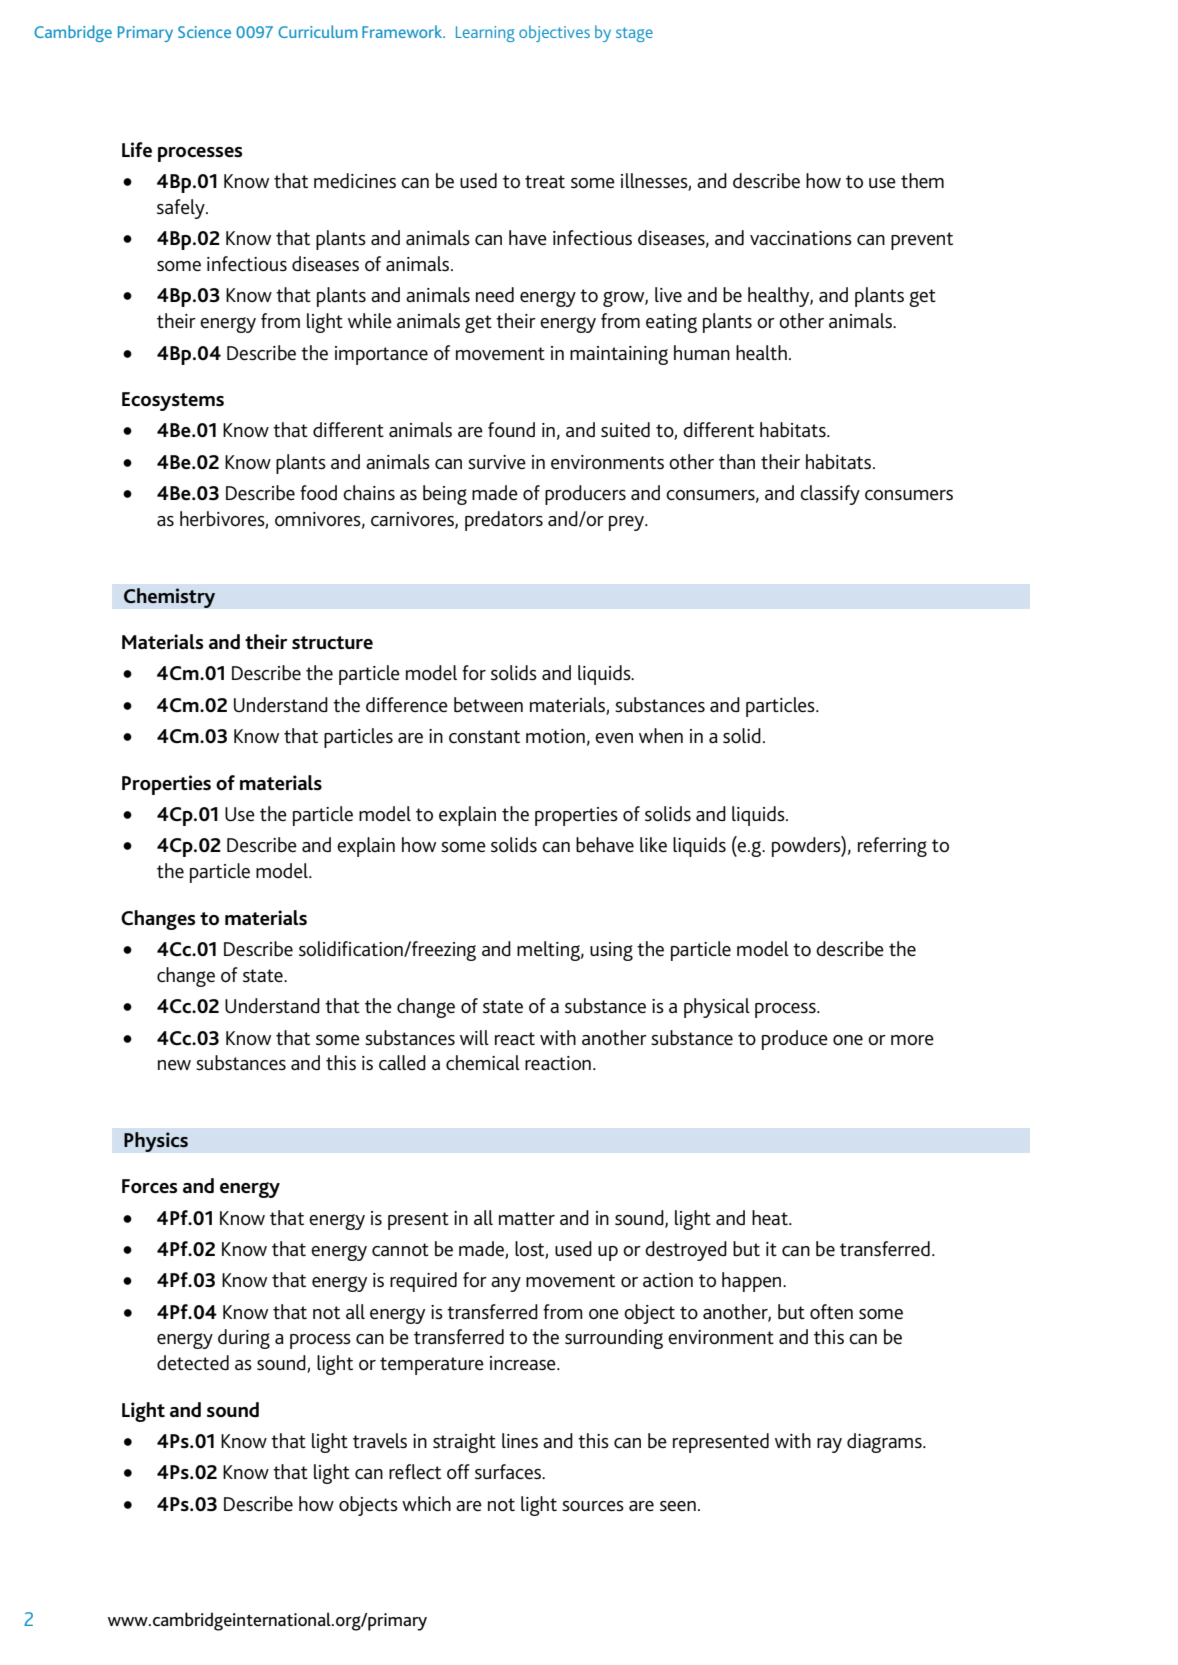 The height and width of the screenshot is (1665, 1178). Describe the element at coordinates (509, 1471) in the screenshot. I see `surfaces` at that location.
